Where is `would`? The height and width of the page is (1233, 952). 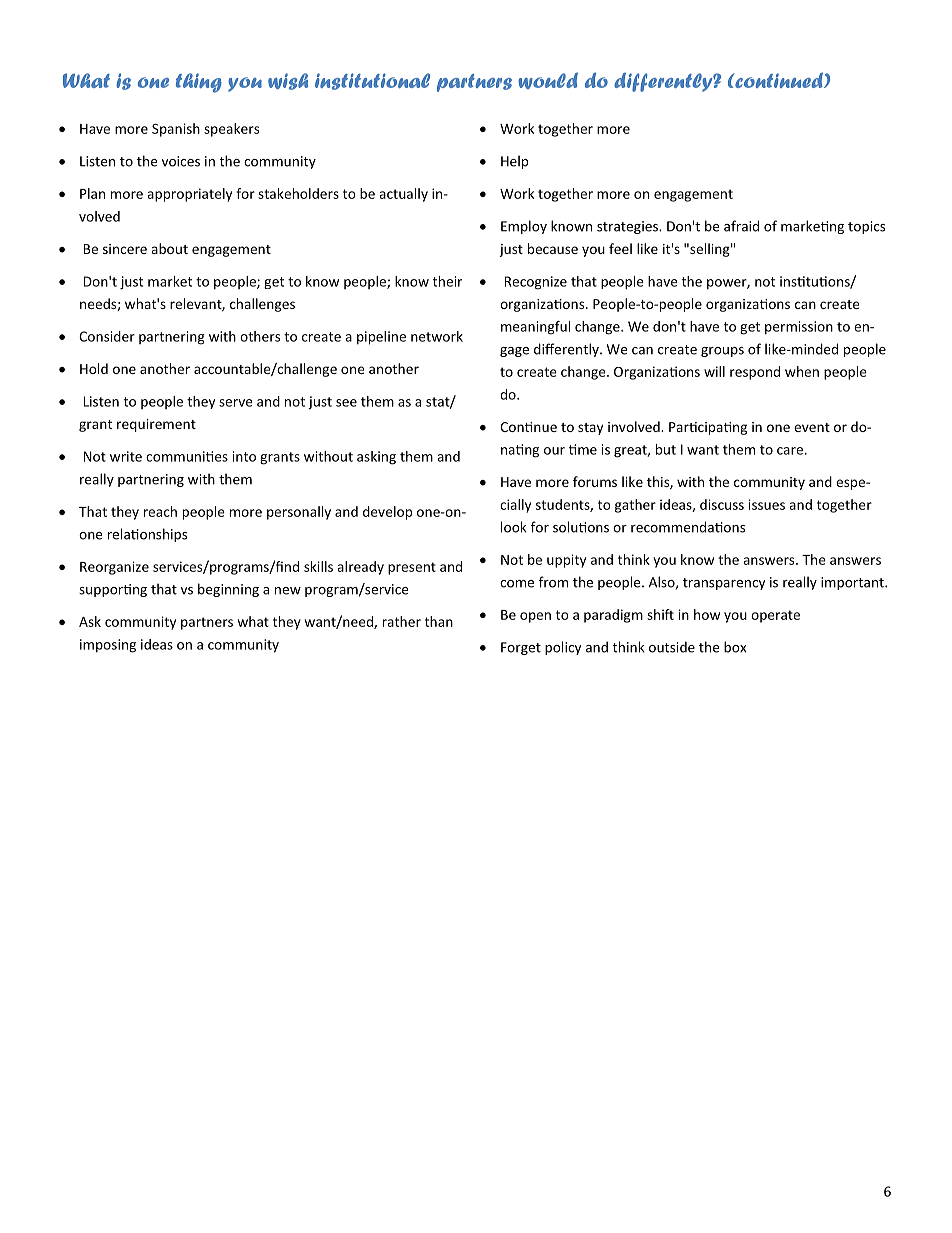 would is located at coordinates (548, 81).
